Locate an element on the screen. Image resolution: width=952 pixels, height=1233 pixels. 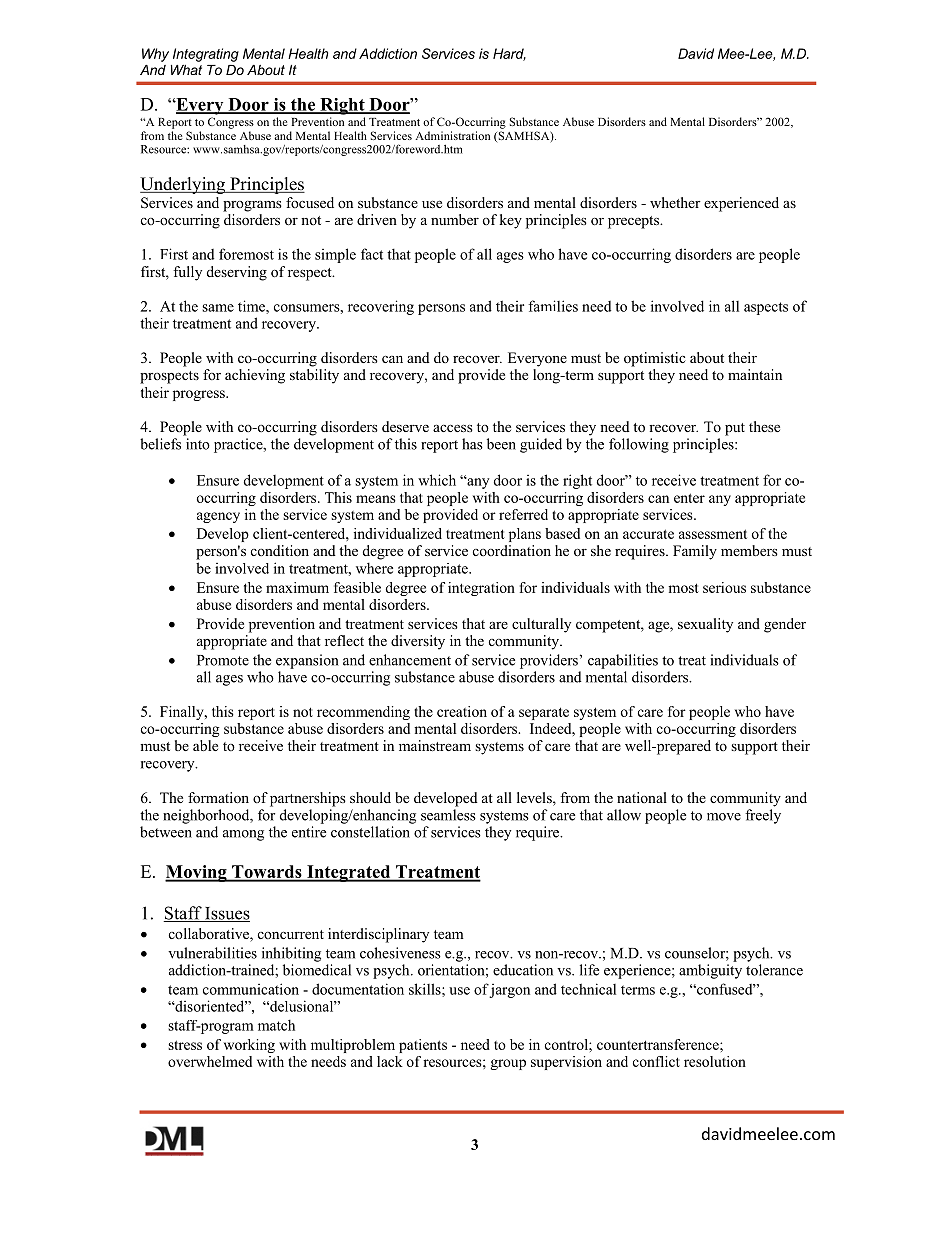
into is located at coordinates (198, 444).
